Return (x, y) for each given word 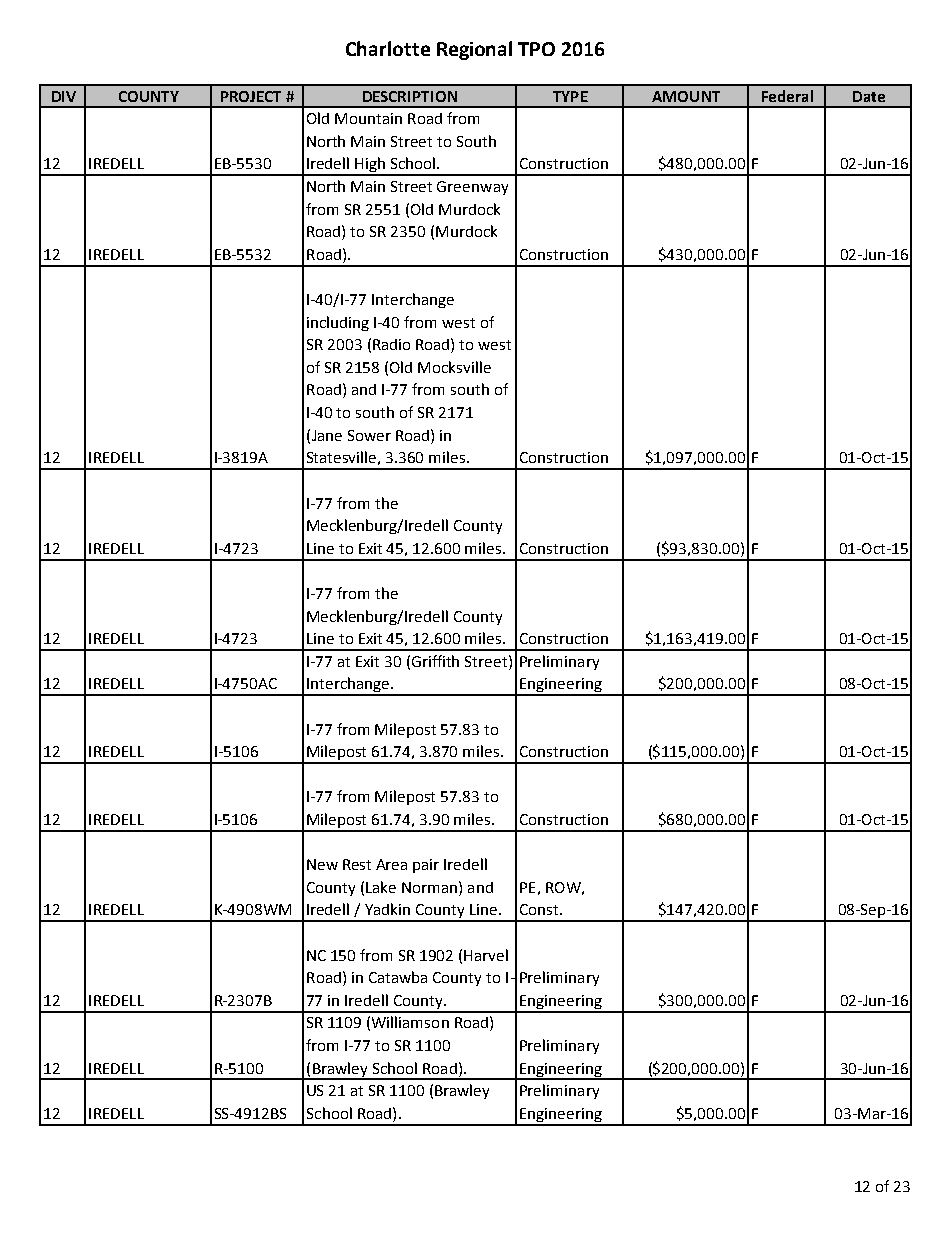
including (338, 323)
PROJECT (251, 96)
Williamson (410, 1022)
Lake (381, 887)
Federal (787, 96)
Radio (391, 344)
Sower (369, 435)
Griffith (435, 661)
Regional (474, 50)
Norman (431, 887)
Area (391, 864)
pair (426, 866)
